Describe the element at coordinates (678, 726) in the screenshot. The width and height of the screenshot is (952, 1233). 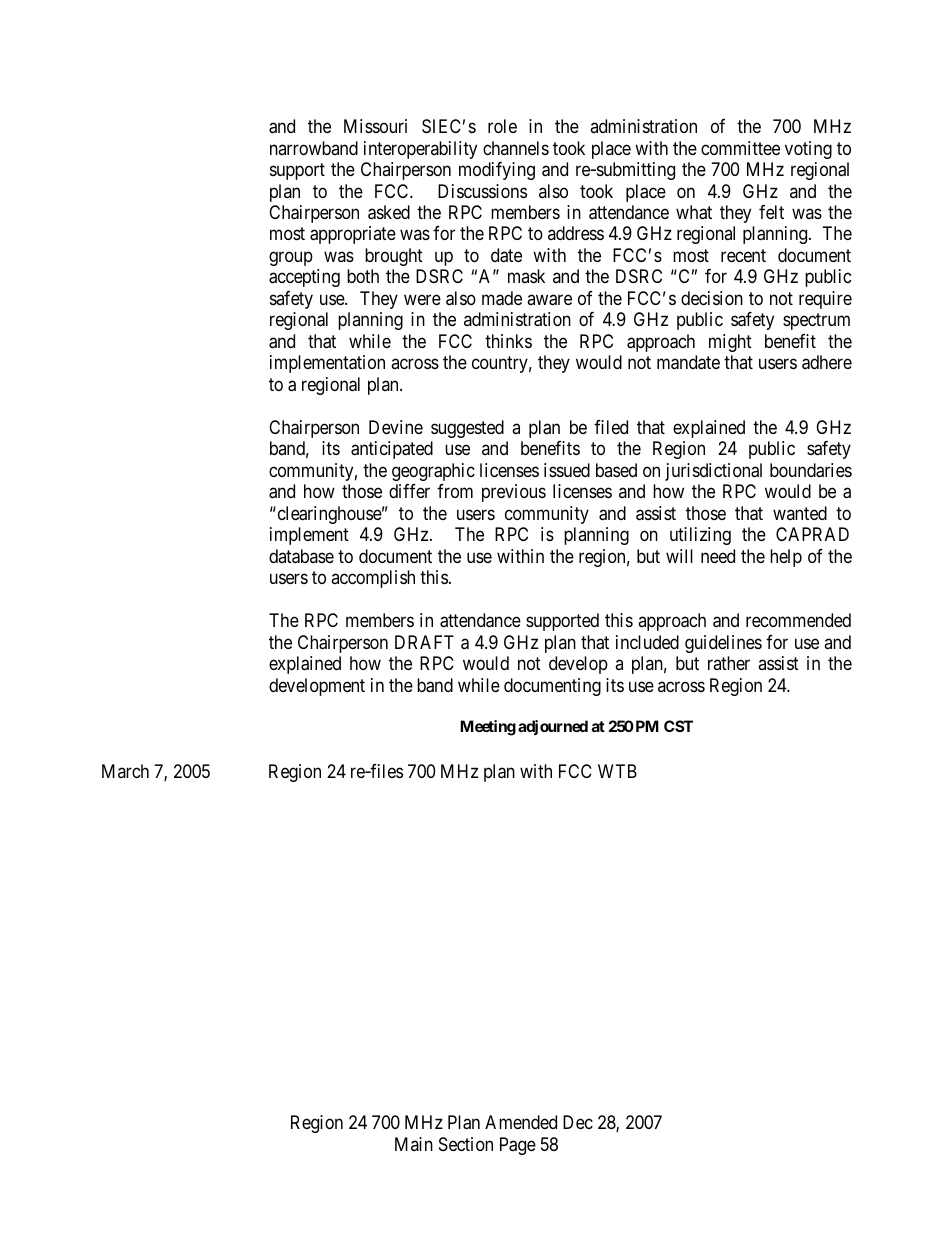
I see `CST` at that location.
